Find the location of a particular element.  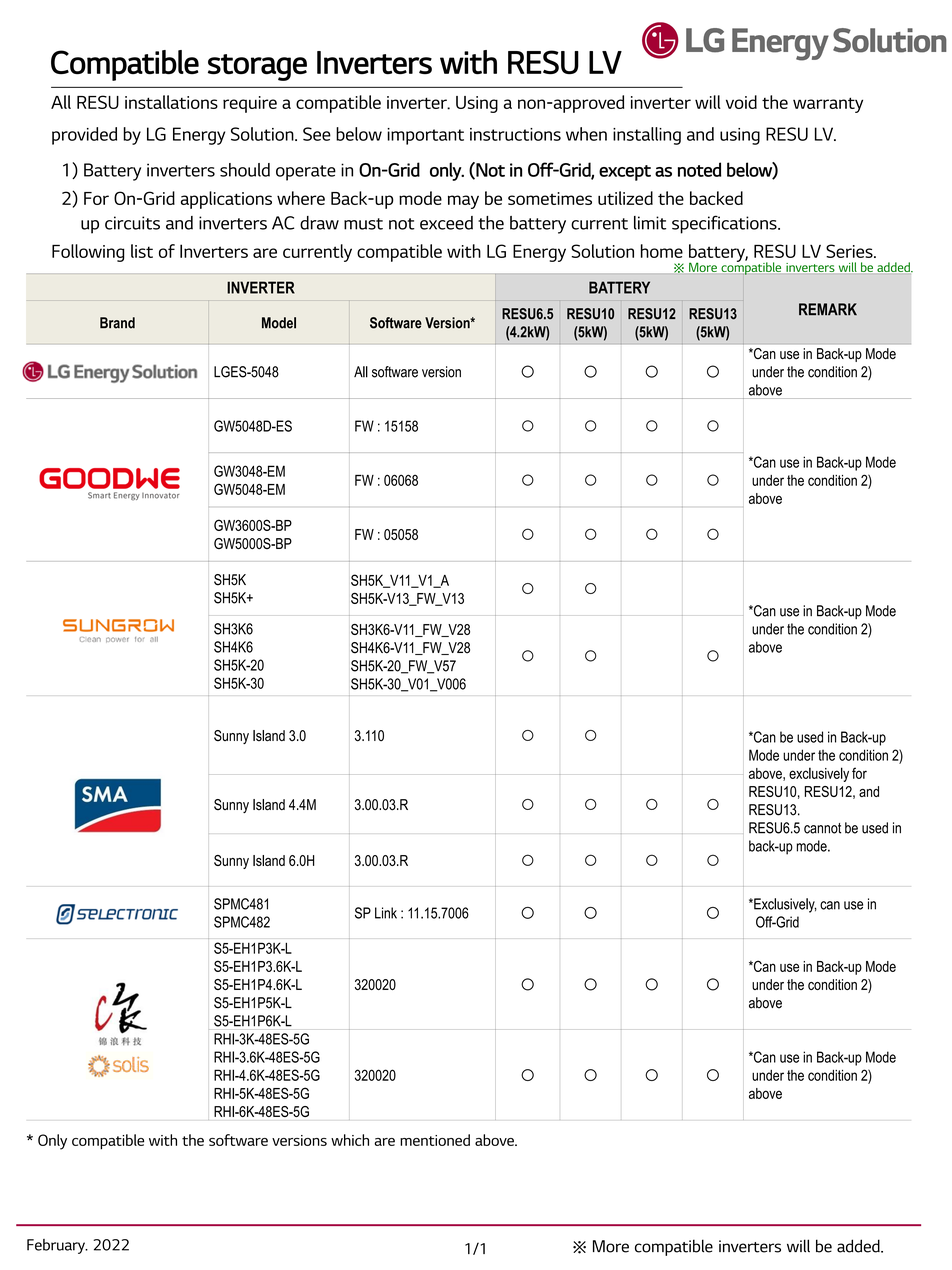

mentioned is located at coordinates (435, 1140).
